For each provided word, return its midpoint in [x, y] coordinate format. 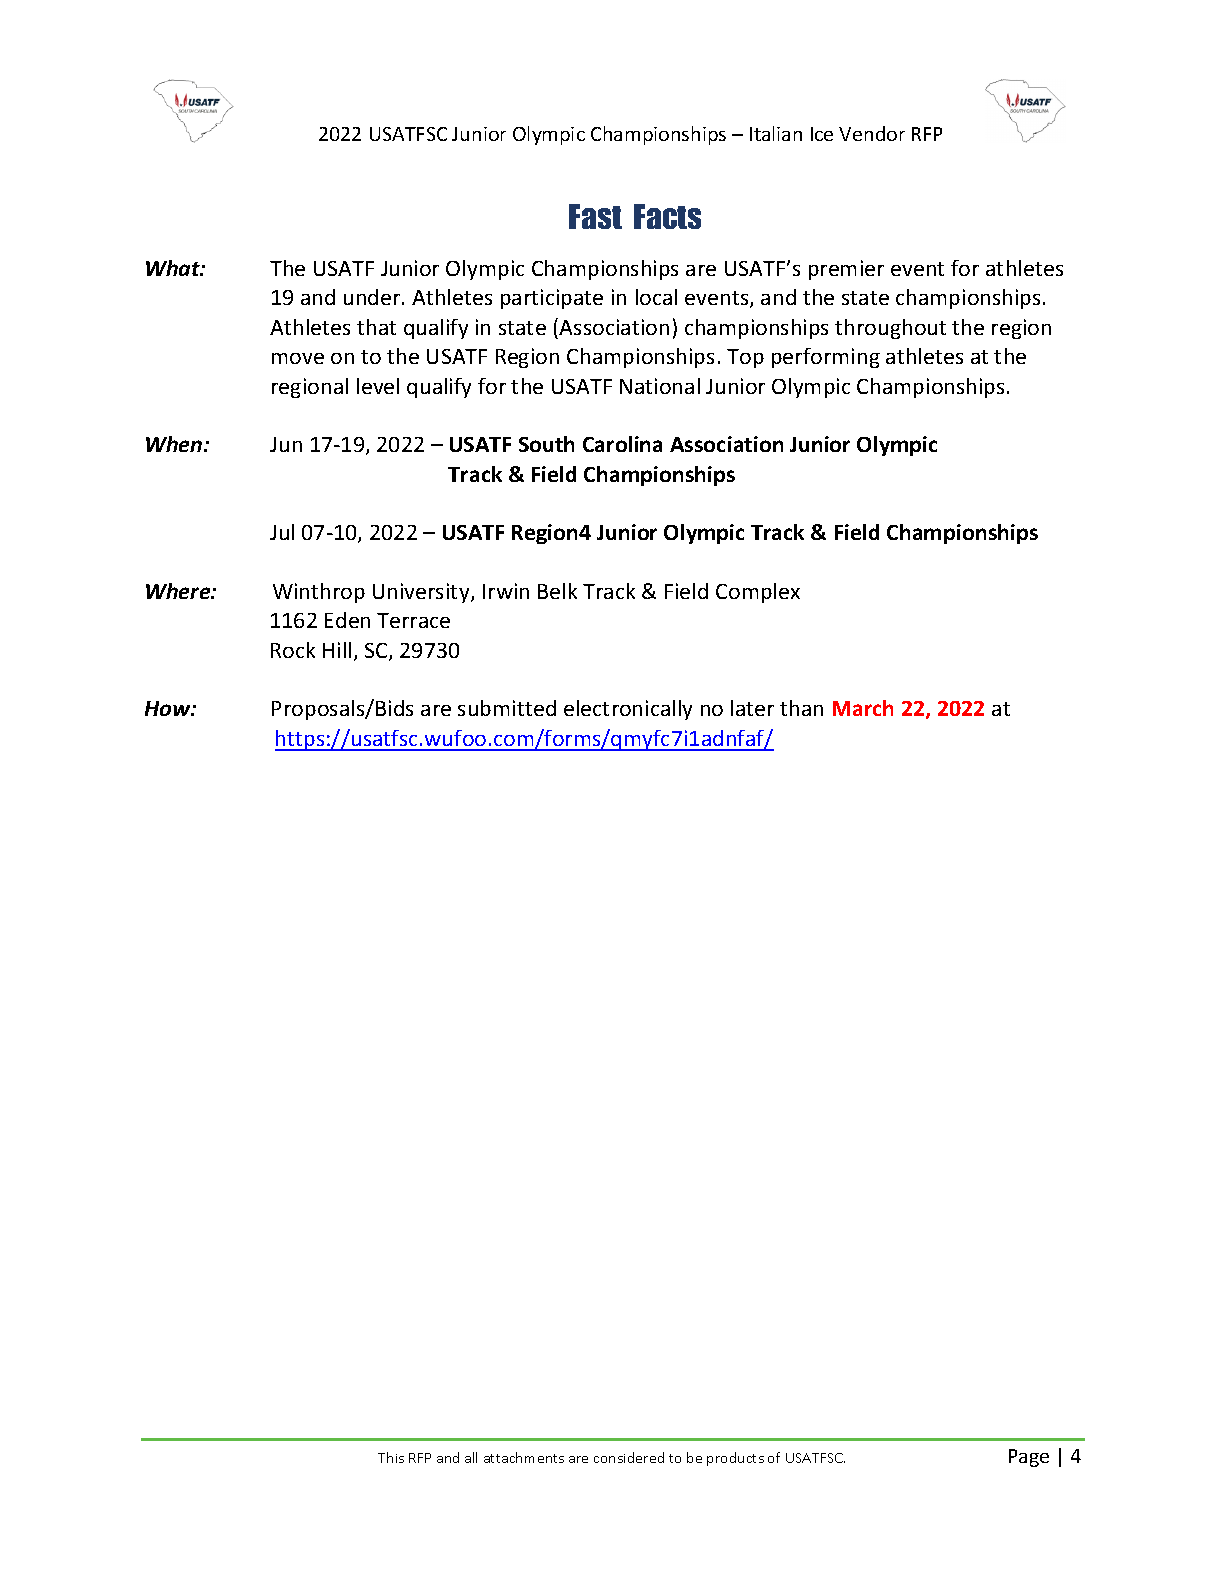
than [801, 708]
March [863, 708]
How [169, 708]
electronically [628, 710]
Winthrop [319, 593]
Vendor [872, 133]
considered [629, 1457]
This [391, 1457]
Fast [595, 216]
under [373, 297]
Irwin [506, 591]
